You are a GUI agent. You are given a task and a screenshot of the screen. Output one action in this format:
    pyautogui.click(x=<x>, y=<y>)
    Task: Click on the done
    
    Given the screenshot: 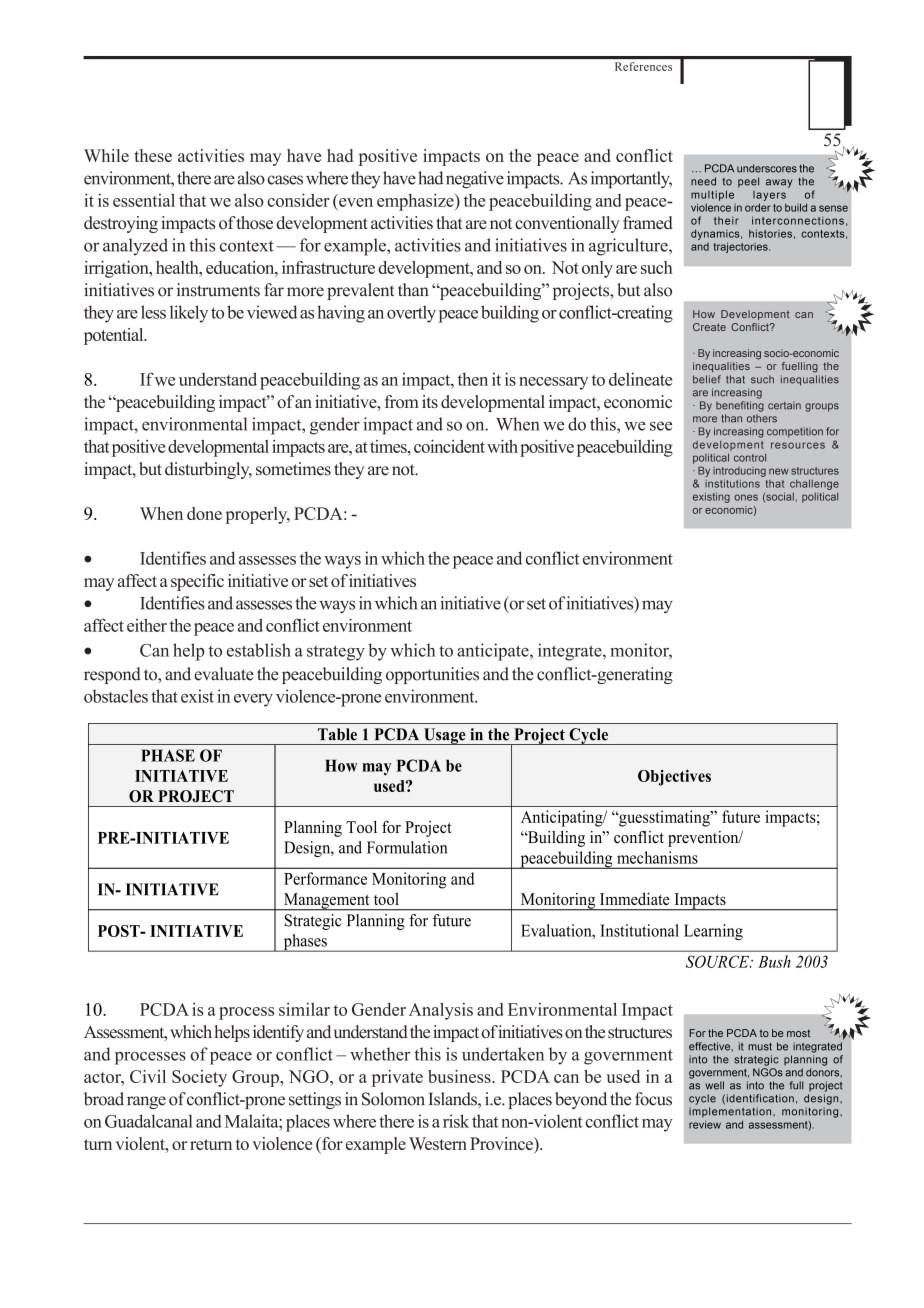 What is the action you would take?
    pyautogui.click(x=204, y=513)
